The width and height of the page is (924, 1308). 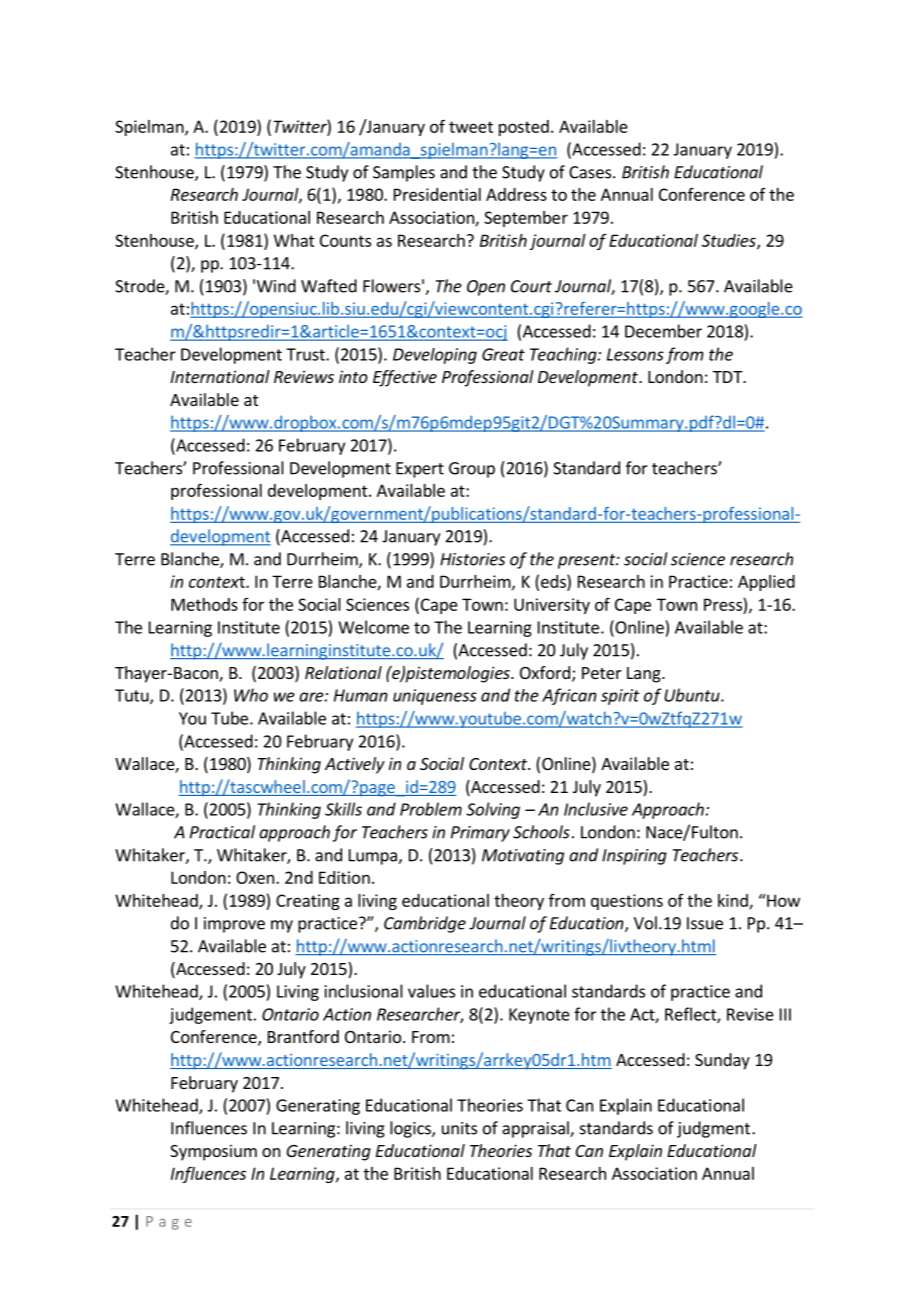 I want to click on Methods, so click(x=204, y=604).
